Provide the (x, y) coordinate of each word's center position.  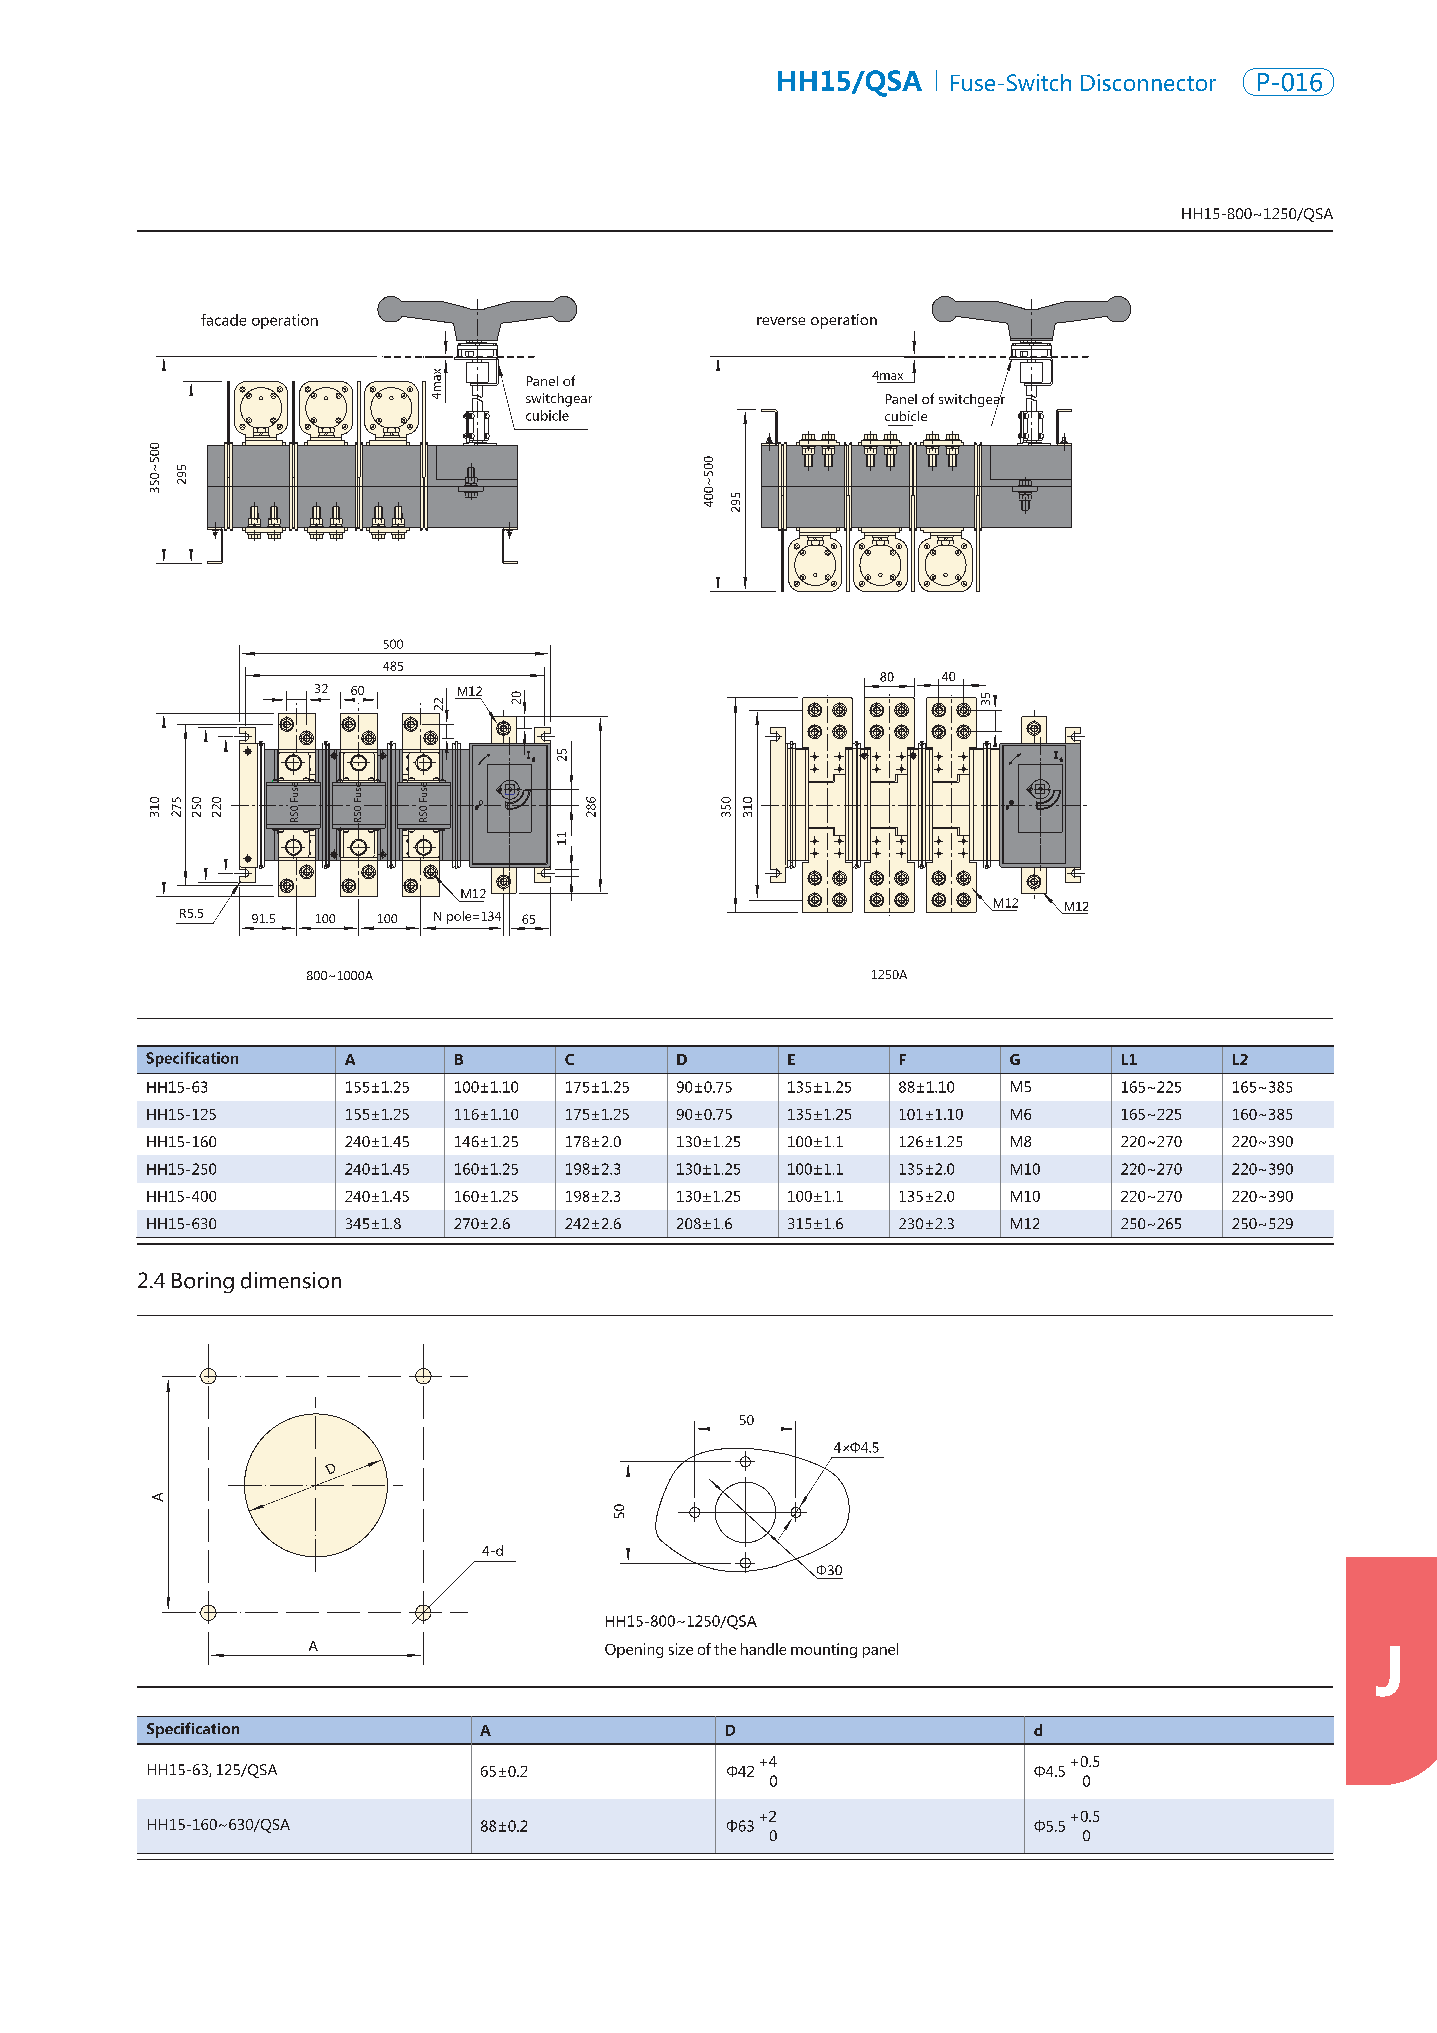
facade (223, 320)
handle (763, 1649)
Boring (203, 1282)
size (681, 1649)
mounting (824, 1650)
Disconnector (1148, 82)
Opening (634, 1650)
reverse (781, 321)
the (725, 1649)
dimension (291, 1280)
